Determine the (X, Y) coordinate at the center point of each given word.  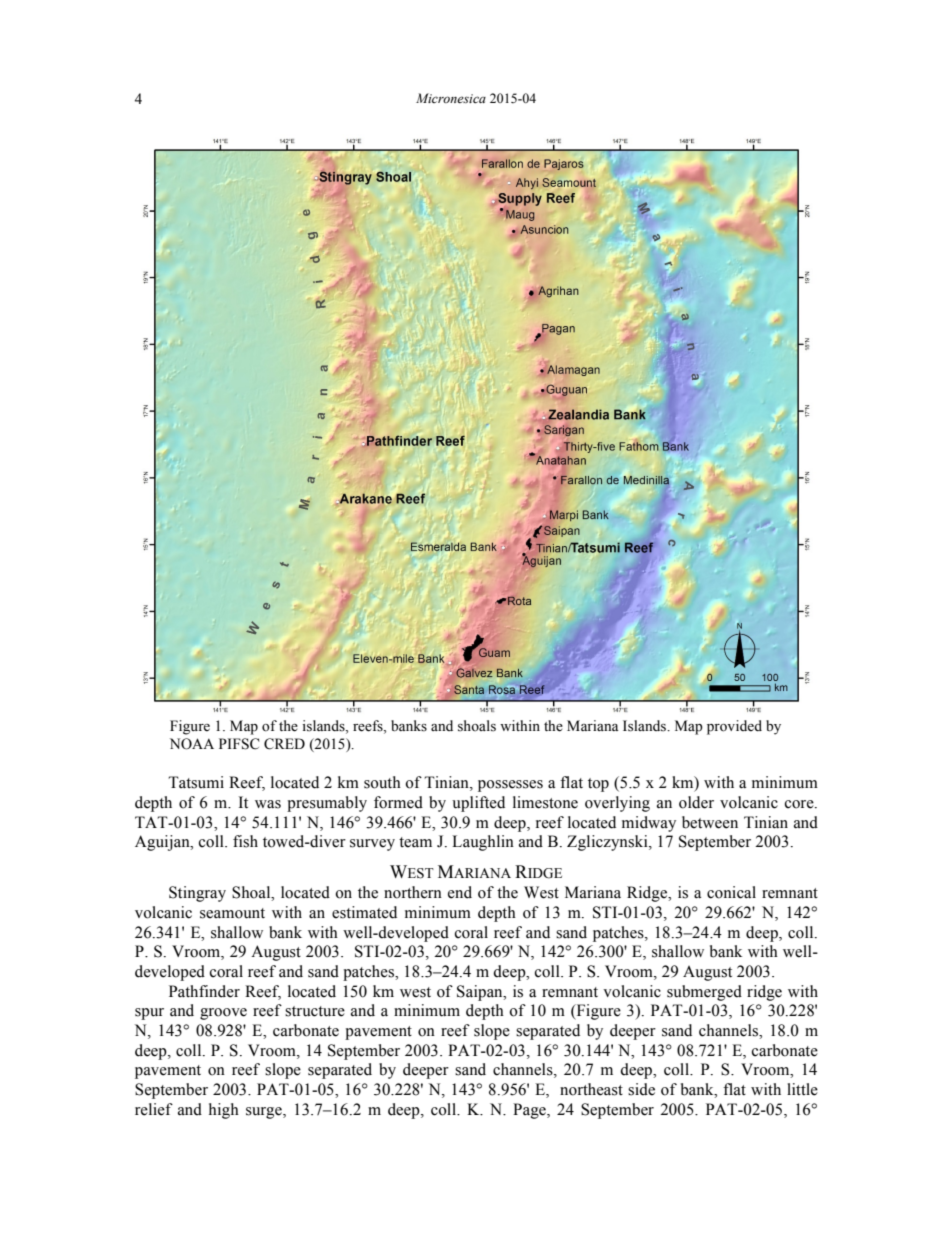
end (460, 892)
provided (734, 727)
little (802, 1089)
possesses (510, 786)
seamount (232, 913)
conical (731, 892)
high (224, 1111)
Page (530, 1111)
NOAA (192, 744)
